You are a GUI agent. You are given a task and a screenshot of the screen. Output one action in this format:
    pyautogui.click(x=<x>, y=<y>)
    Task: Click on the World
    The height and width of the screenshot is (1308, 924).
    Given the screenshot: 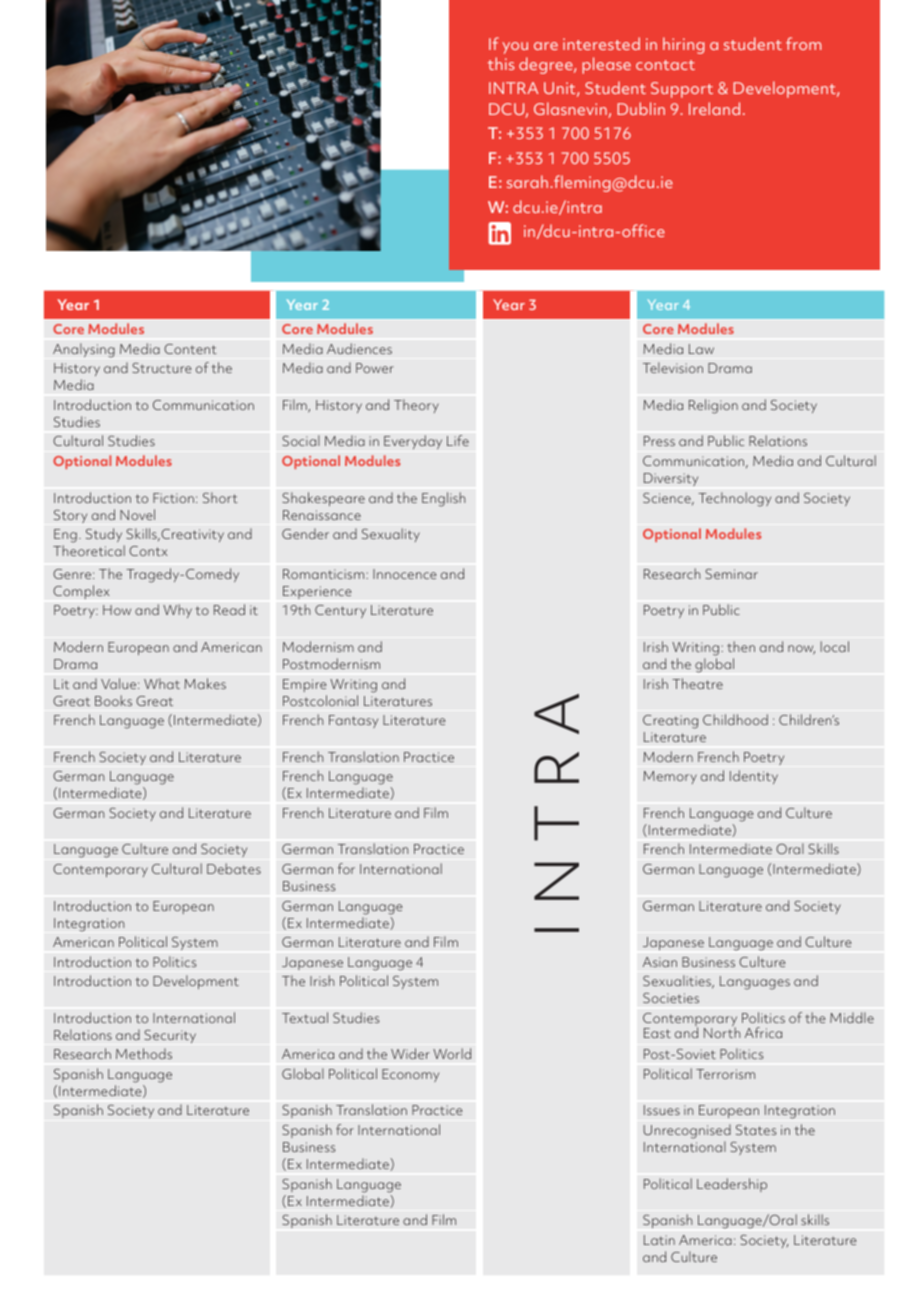 What is the action you would take?
    pyautogui.click(x=452, y=1053)
